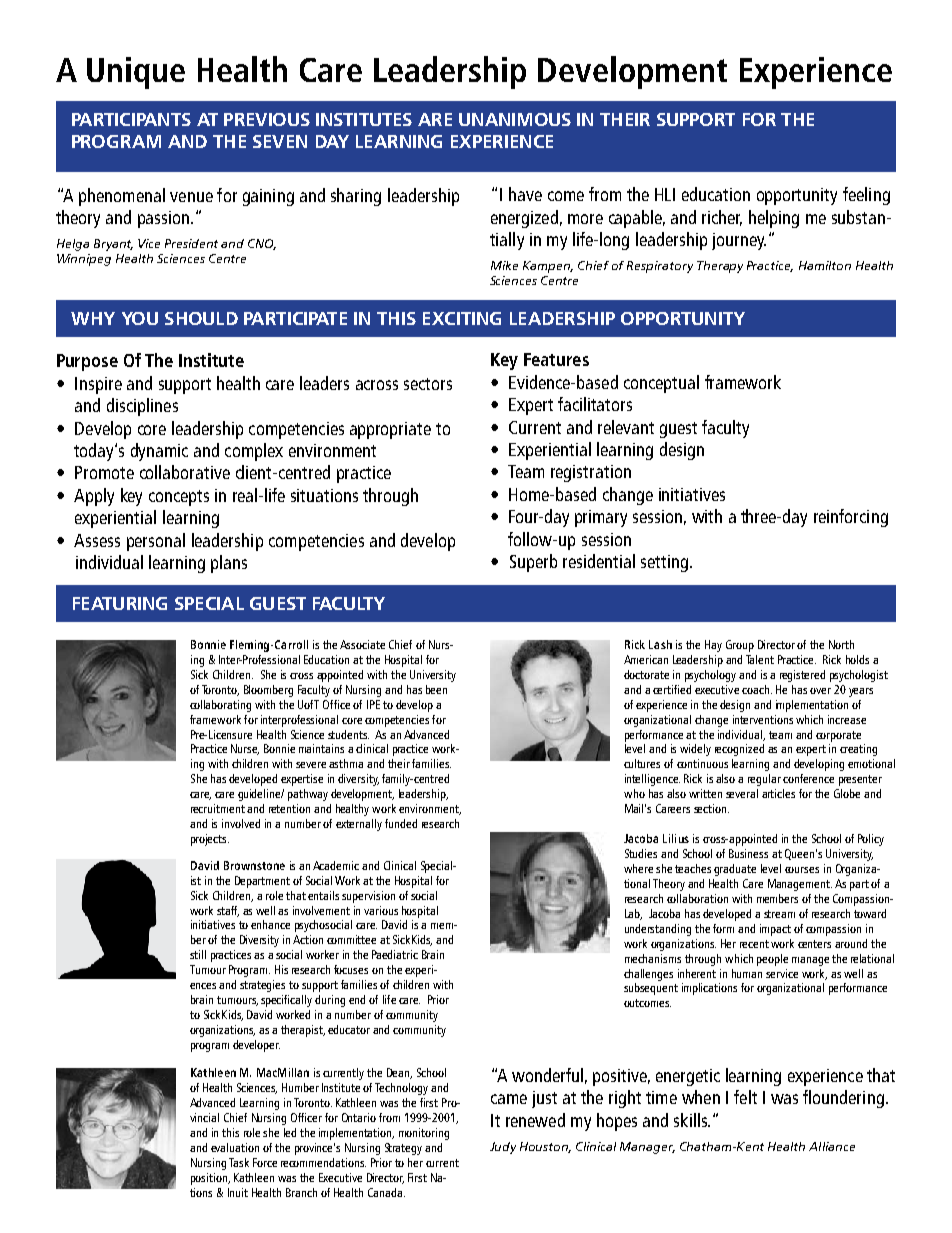 This screenshot has height=1233, width=952. Describe the element at coordinates (235, 1147) in the screenshot. I see `evaluation` at that location.
